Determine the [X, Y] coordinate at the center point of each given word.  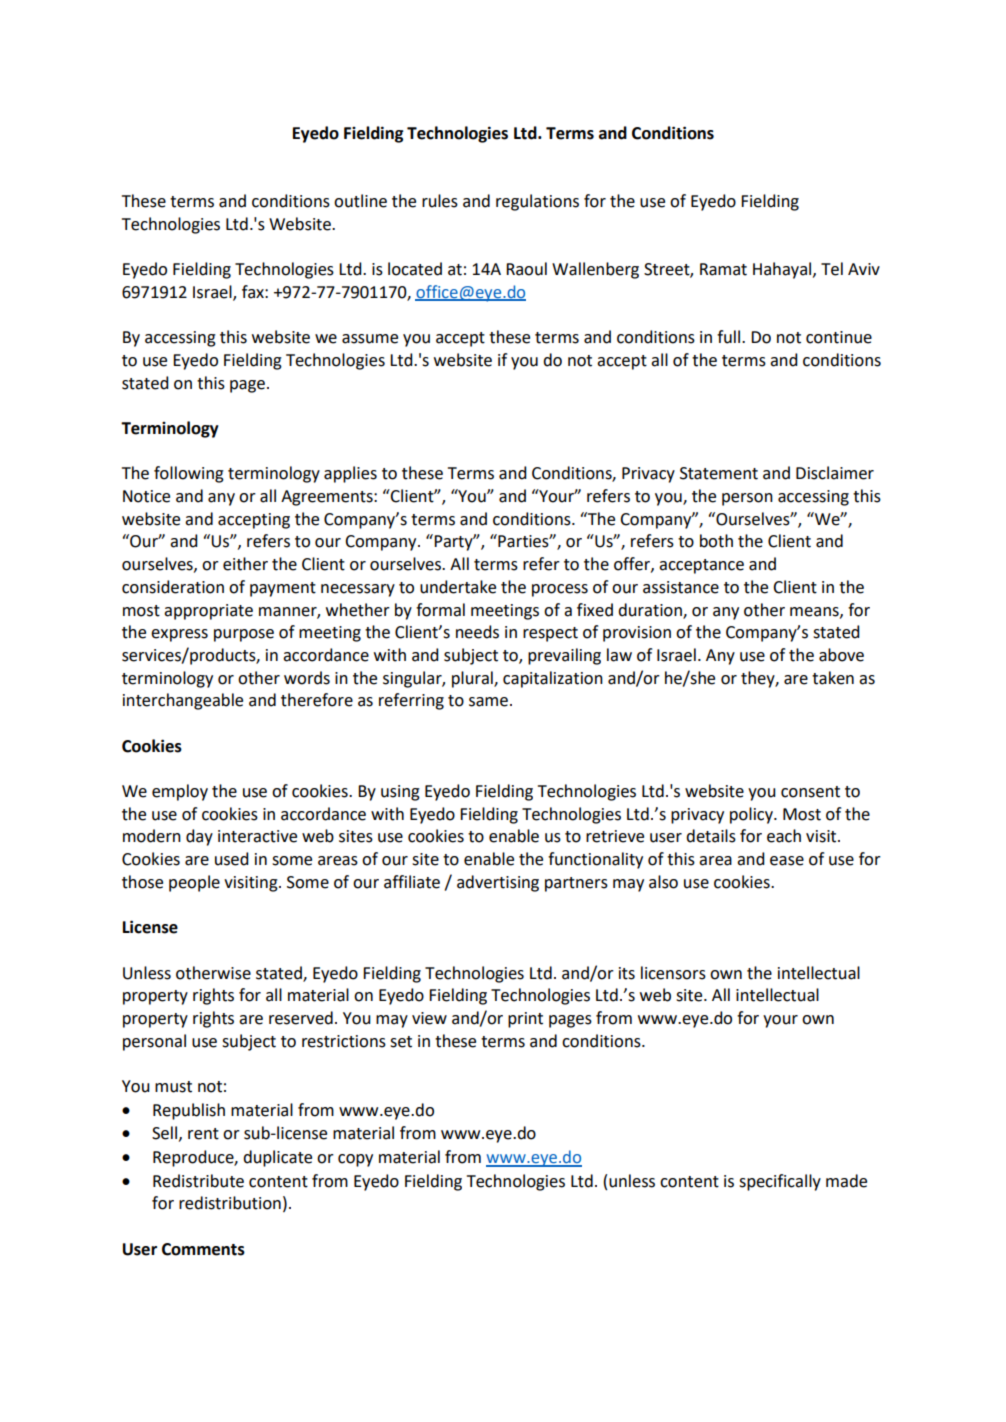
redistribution [230, 1203]
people [194, 883]
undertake [458, 587]
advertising [498, 883]
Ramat [723, 269]
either [245, 564]
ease [787, 861]
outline [360, 201]
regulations [537, 202]
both [716, 541]
